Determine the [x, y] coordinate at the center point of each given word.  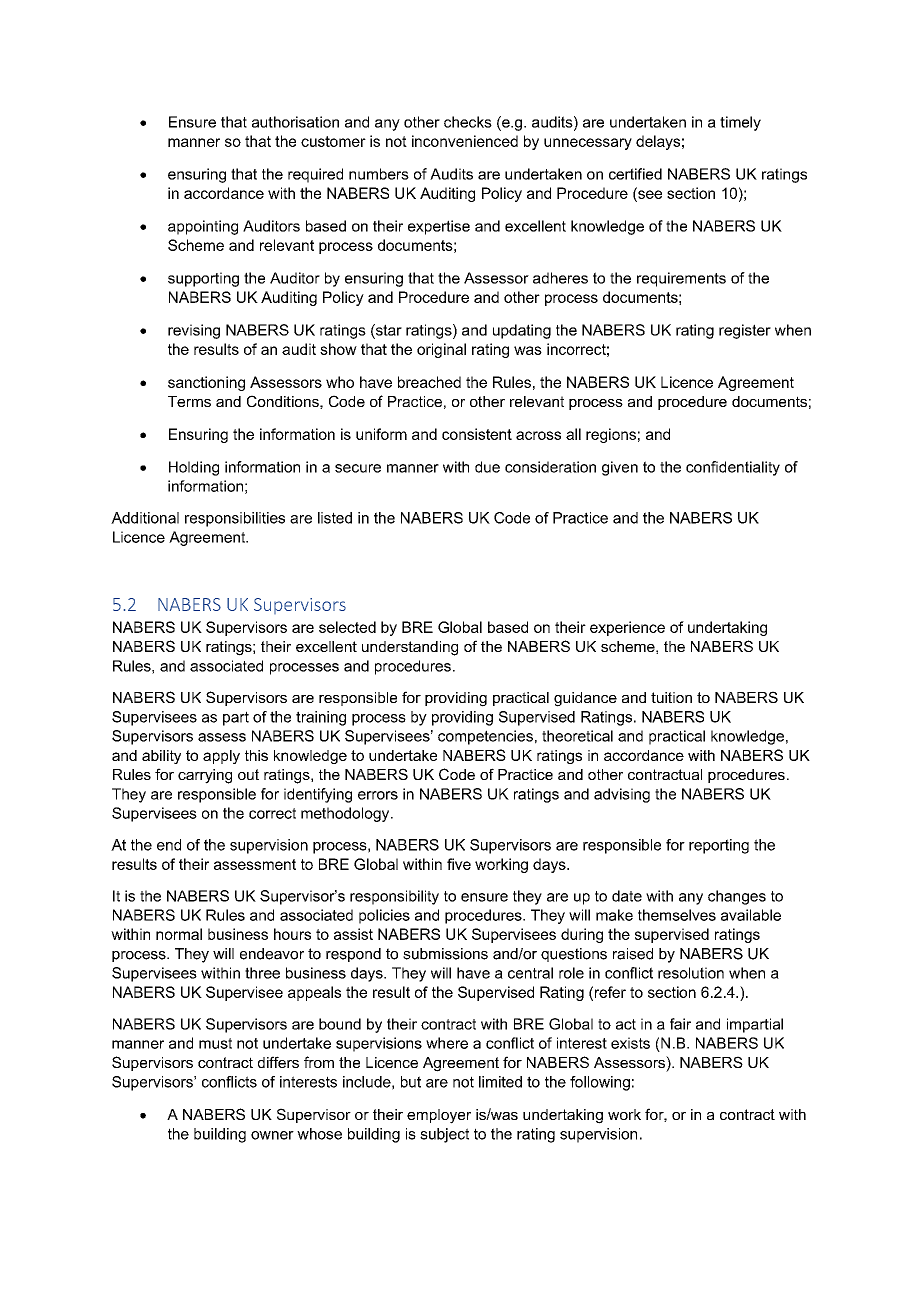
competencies [485, 737]
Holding [194, 468]
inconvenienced [465, 141]
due [487, 467]
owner [272, 1135]
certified [635, 174]
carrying [205, 776]
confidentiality [733, 468]
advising [622, 795]
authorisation [295, 122]
